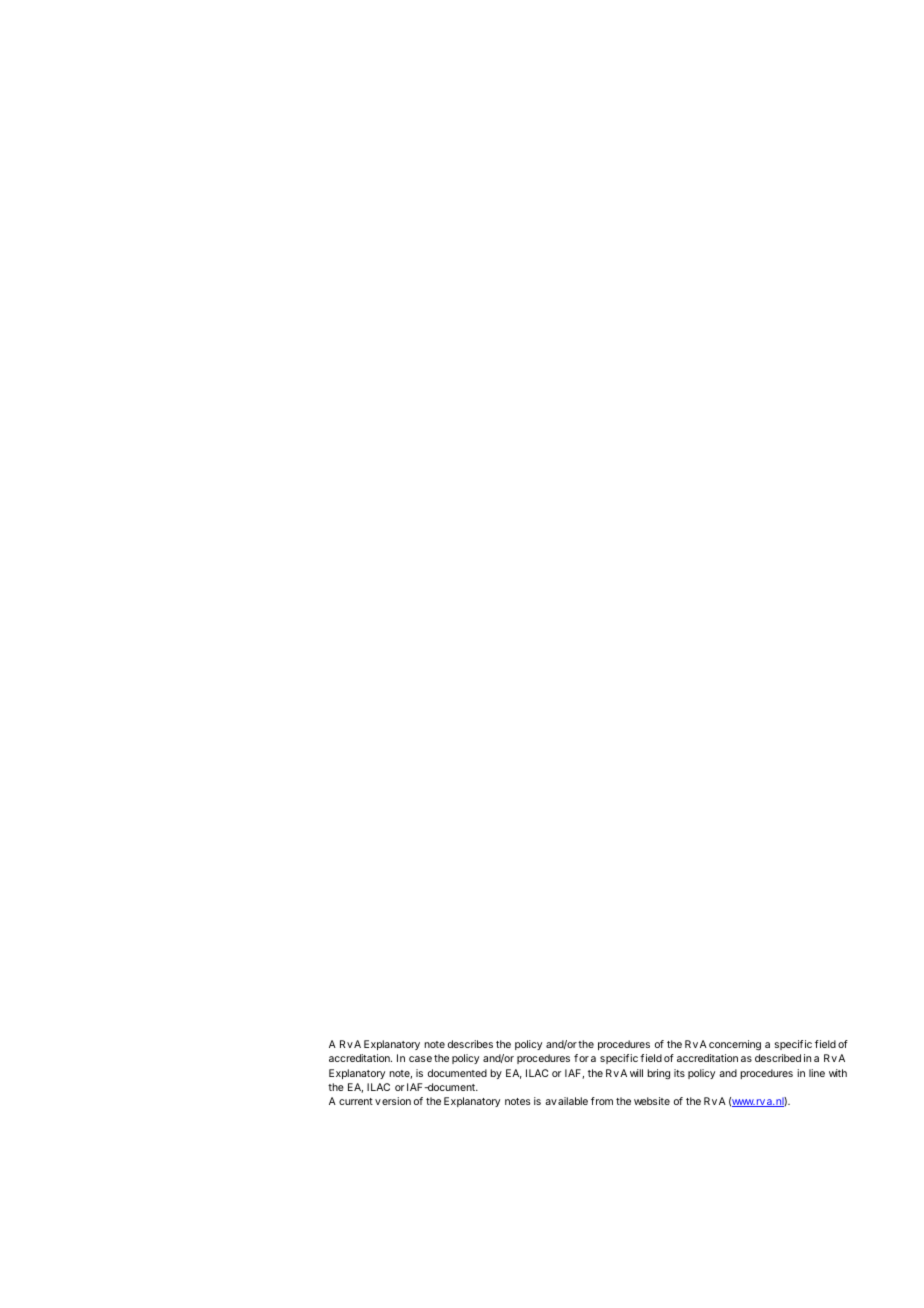  Describe the element at coordinates (470, 1044) in the image. I see `describes` at that location.
